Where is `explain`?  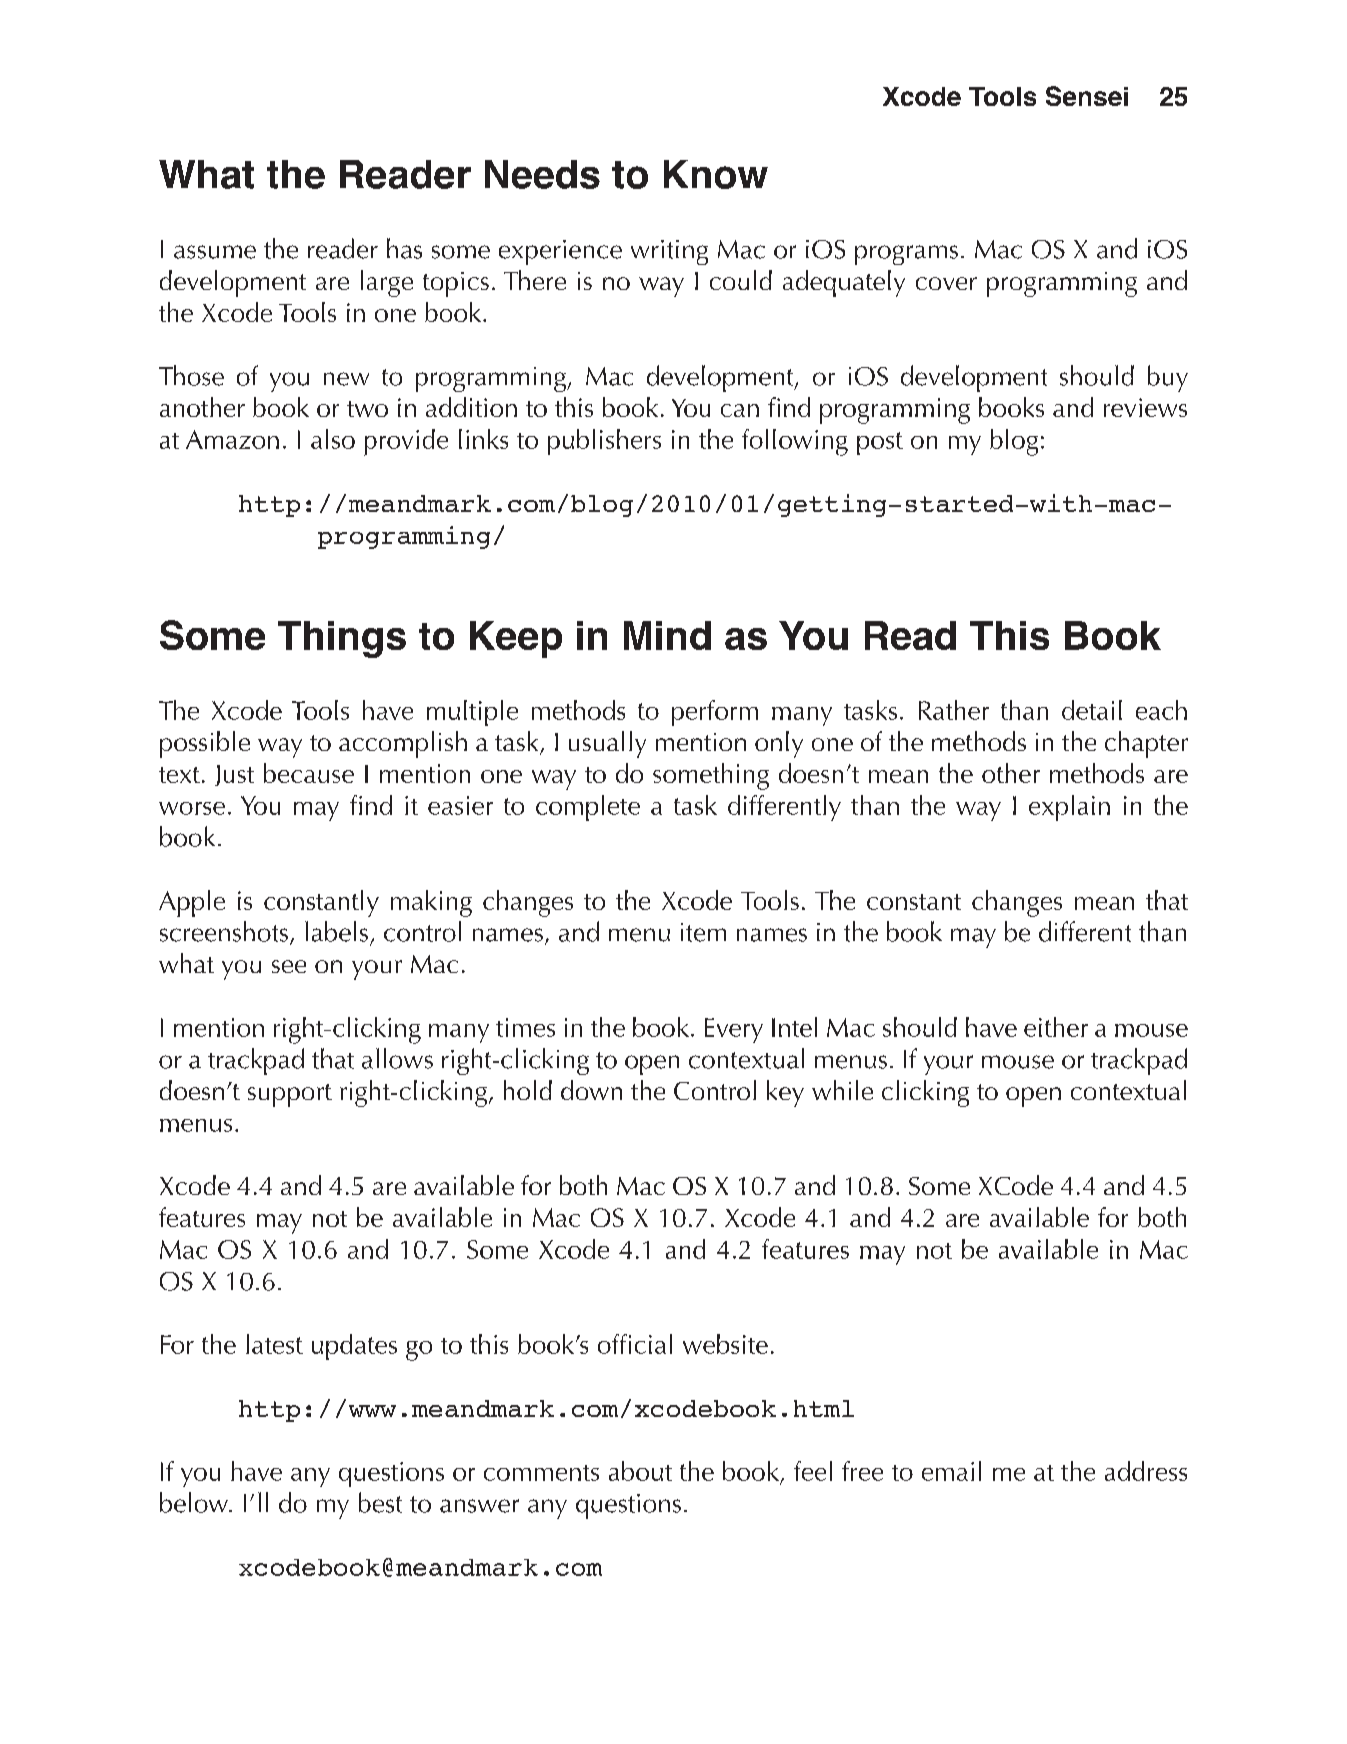 explain is located at coordinates (1069, 808).
